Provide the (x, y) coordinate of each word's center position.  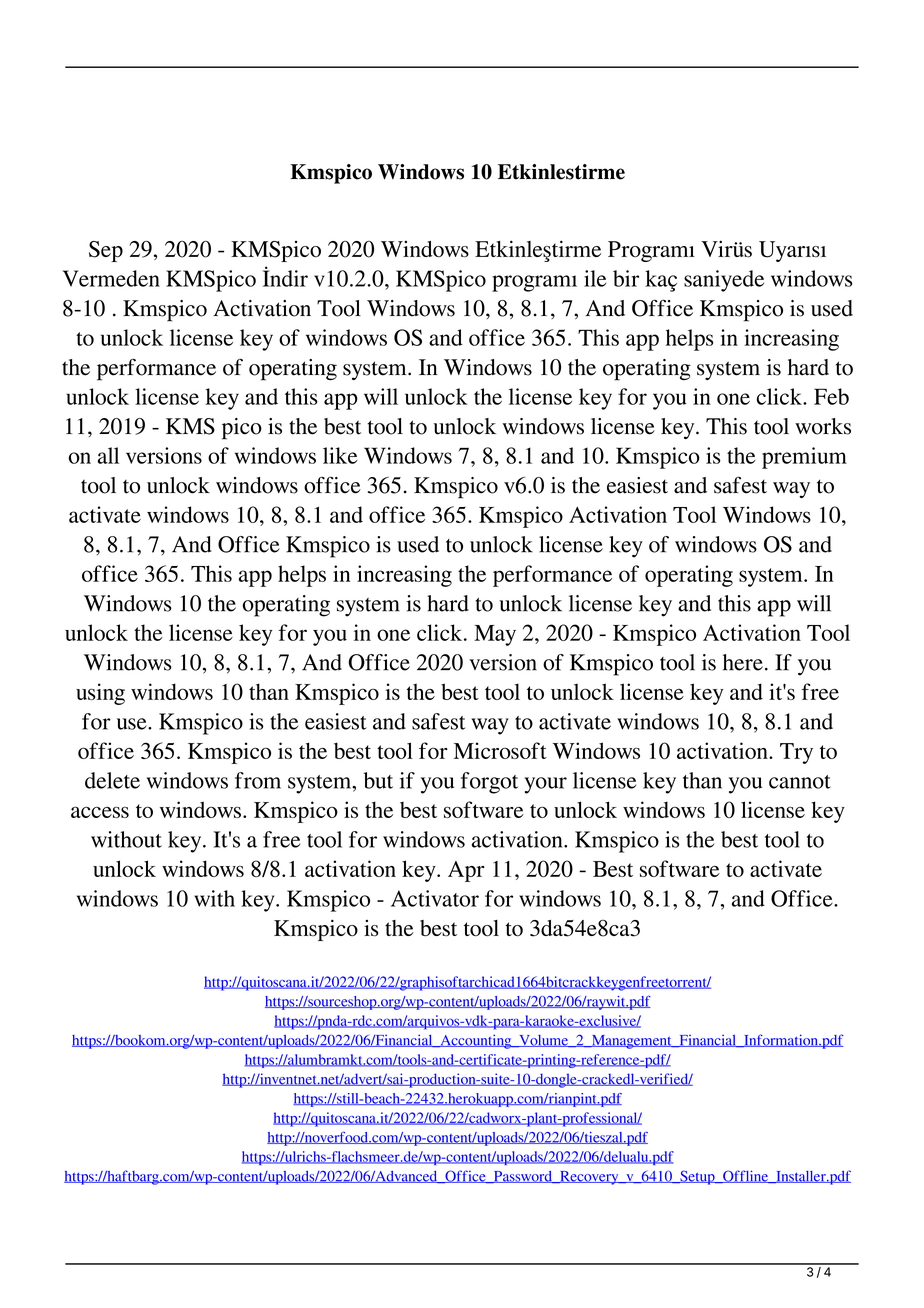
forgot (489, 783)
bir (626, 278)
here (743, 662)
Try (796, 753)
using (100, 694)
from (258, 780)
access (100, 812)
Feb (831, 396)
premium (804, 458)
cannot (800, 782)
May (495, 635)
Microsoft (500, 750)
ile (595, 278)
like (340, 455)
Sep (106, 251)
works (823, 426)
